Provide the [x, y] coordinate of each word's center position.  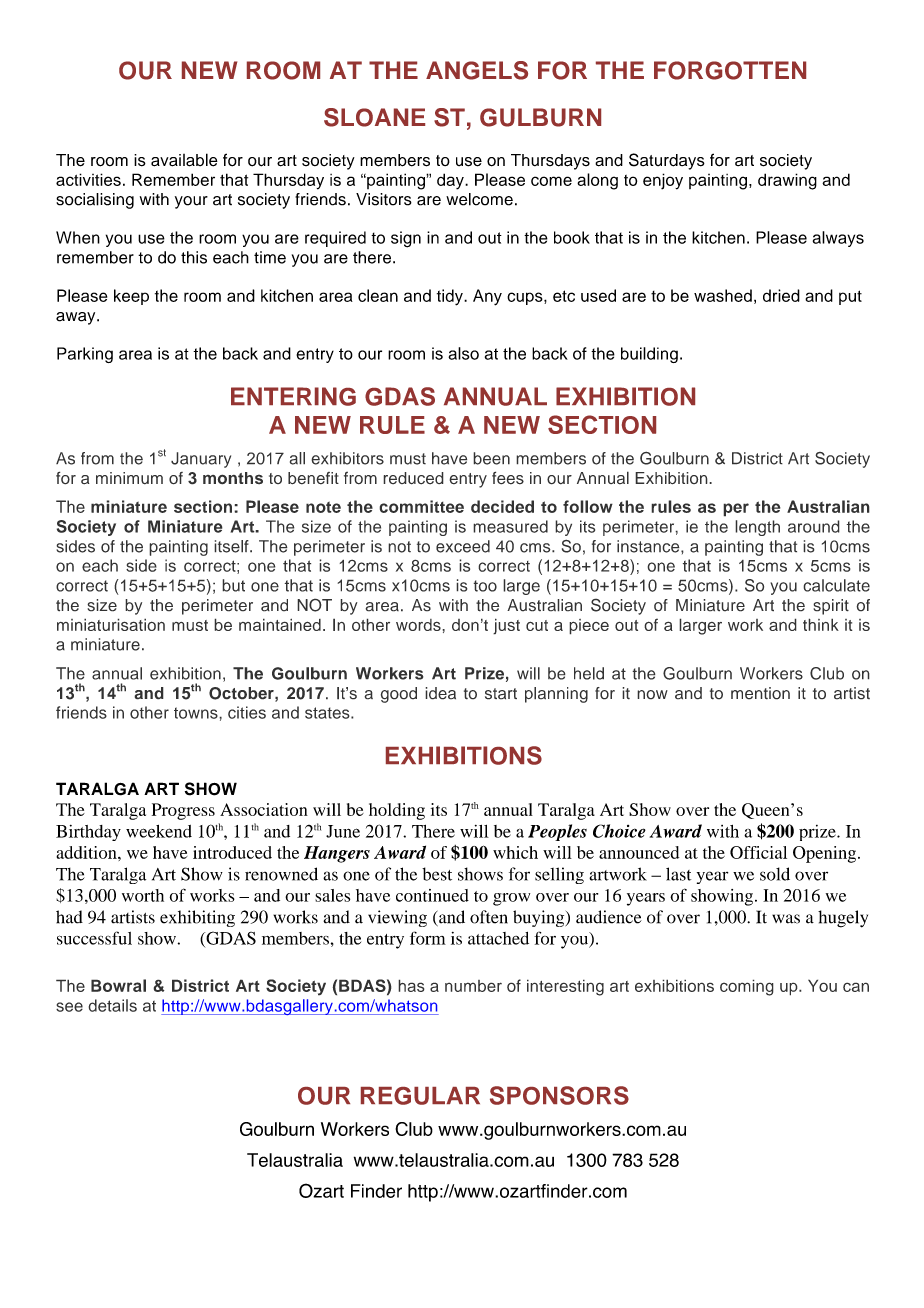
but [233, 585]
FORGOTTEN [730, 70]
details [112, 1005]
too [485, 586]
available [184, 160]
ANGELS [477, 70]
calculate [836, 585]
